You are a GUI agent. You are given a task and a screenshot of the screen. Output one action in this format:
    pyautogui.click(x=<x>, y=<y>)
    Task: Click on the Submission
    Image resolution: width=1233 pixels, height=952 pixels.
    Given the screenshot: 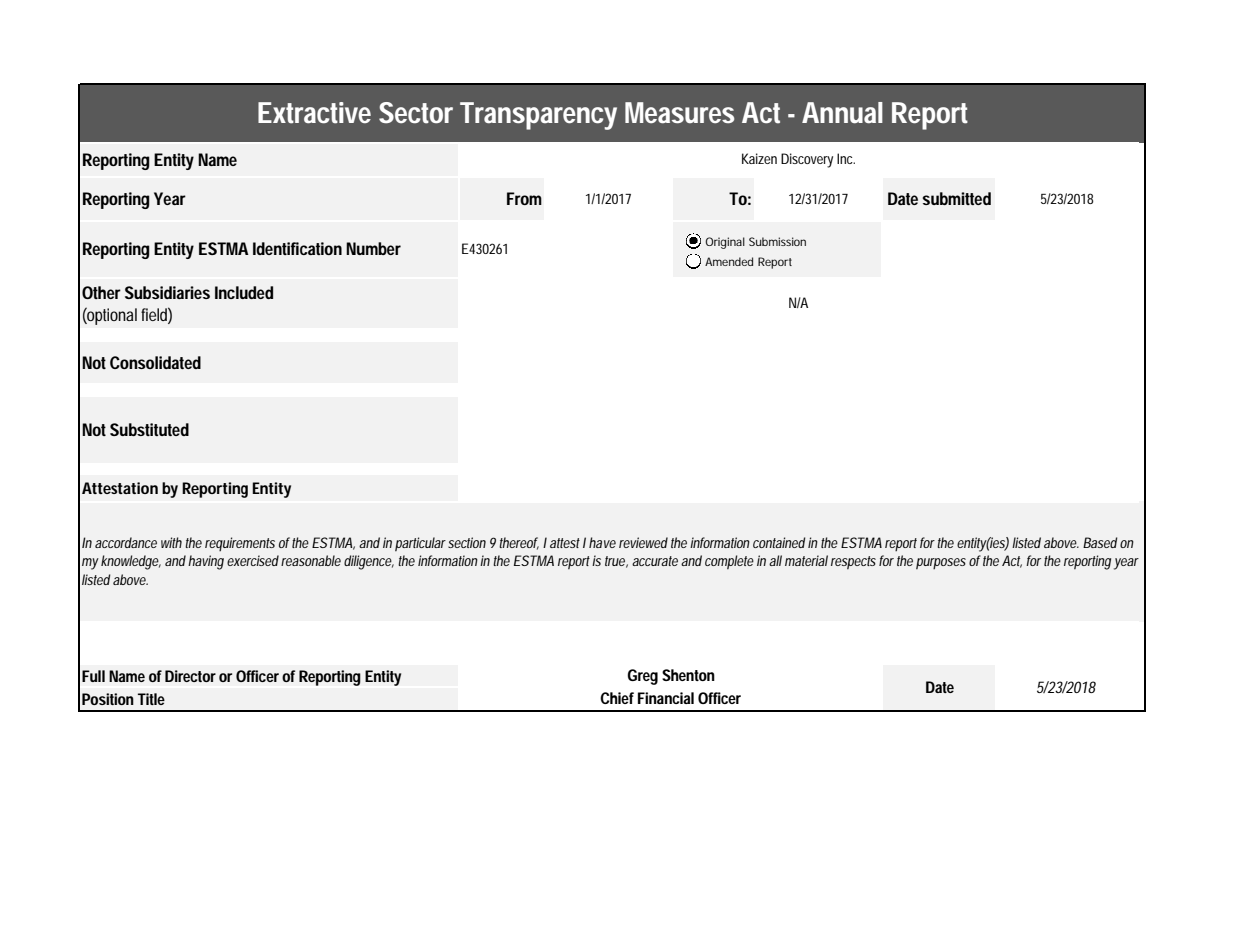 What is the action you would take?
    pyautogui.click(x=777, y=241)
